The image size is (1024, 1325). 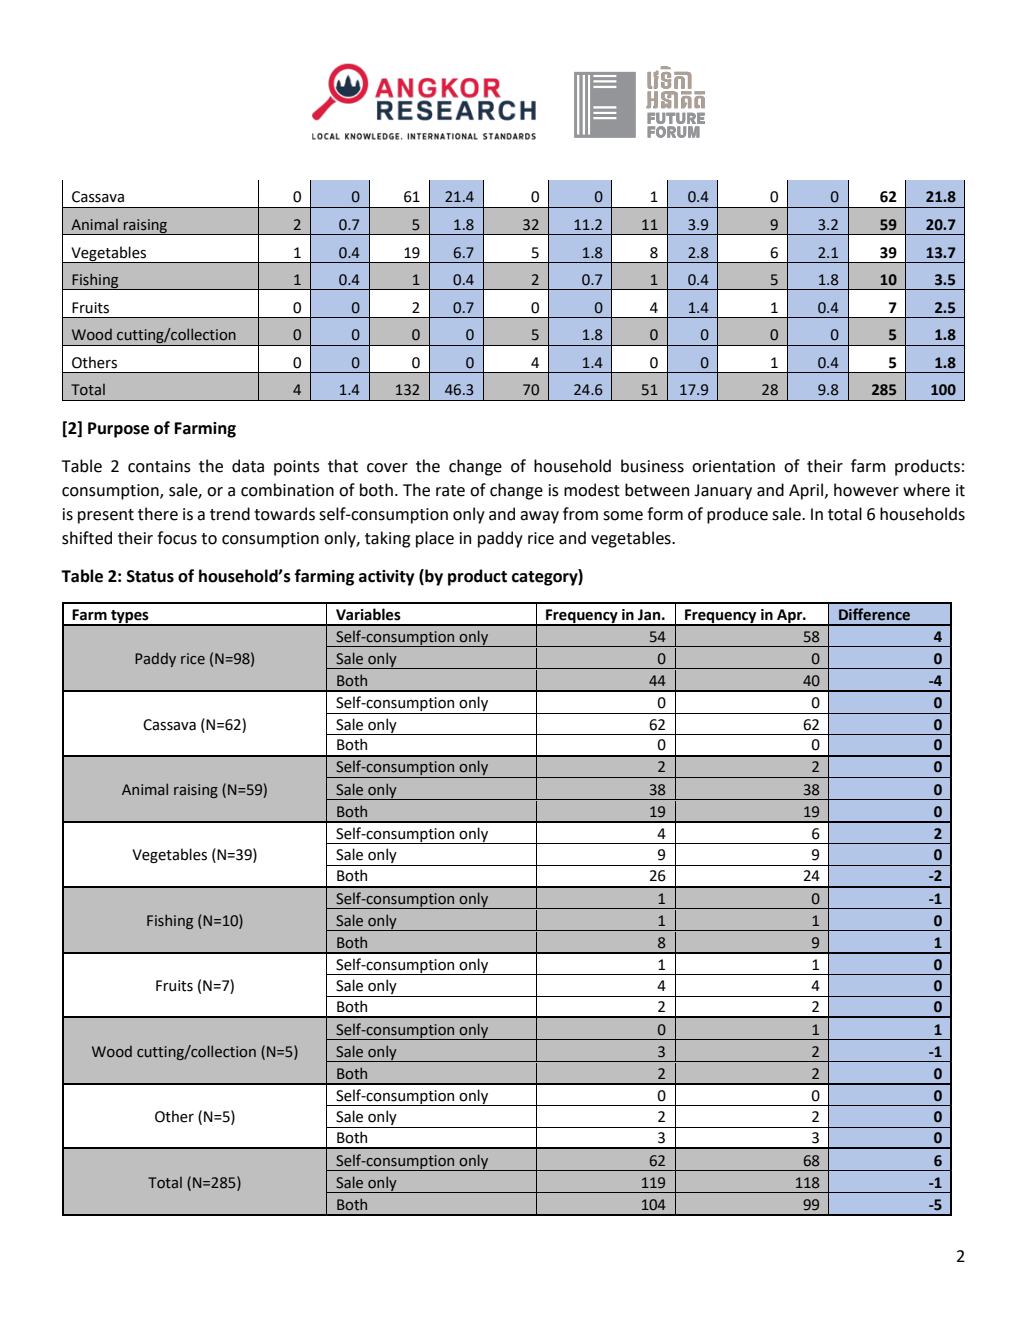 I want to click on rate, so click(x=450, y=491).
